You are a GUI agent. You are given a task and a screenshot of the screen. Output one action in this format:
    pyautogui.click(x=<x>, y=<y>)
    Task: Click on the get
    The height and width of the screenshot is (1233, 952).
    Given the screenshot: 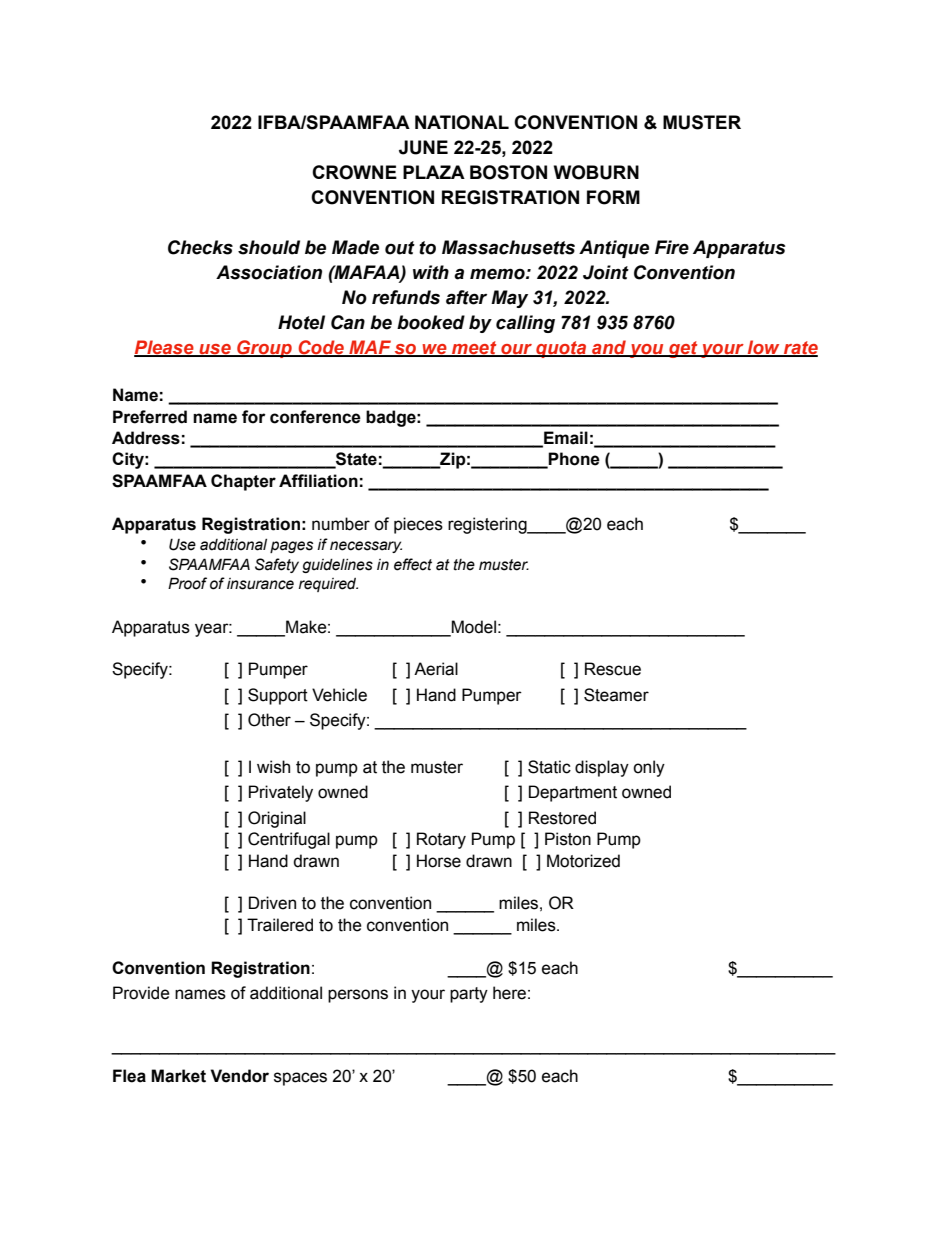 What is the action you would take?
    pyautogui.click(x=683, y=349)
